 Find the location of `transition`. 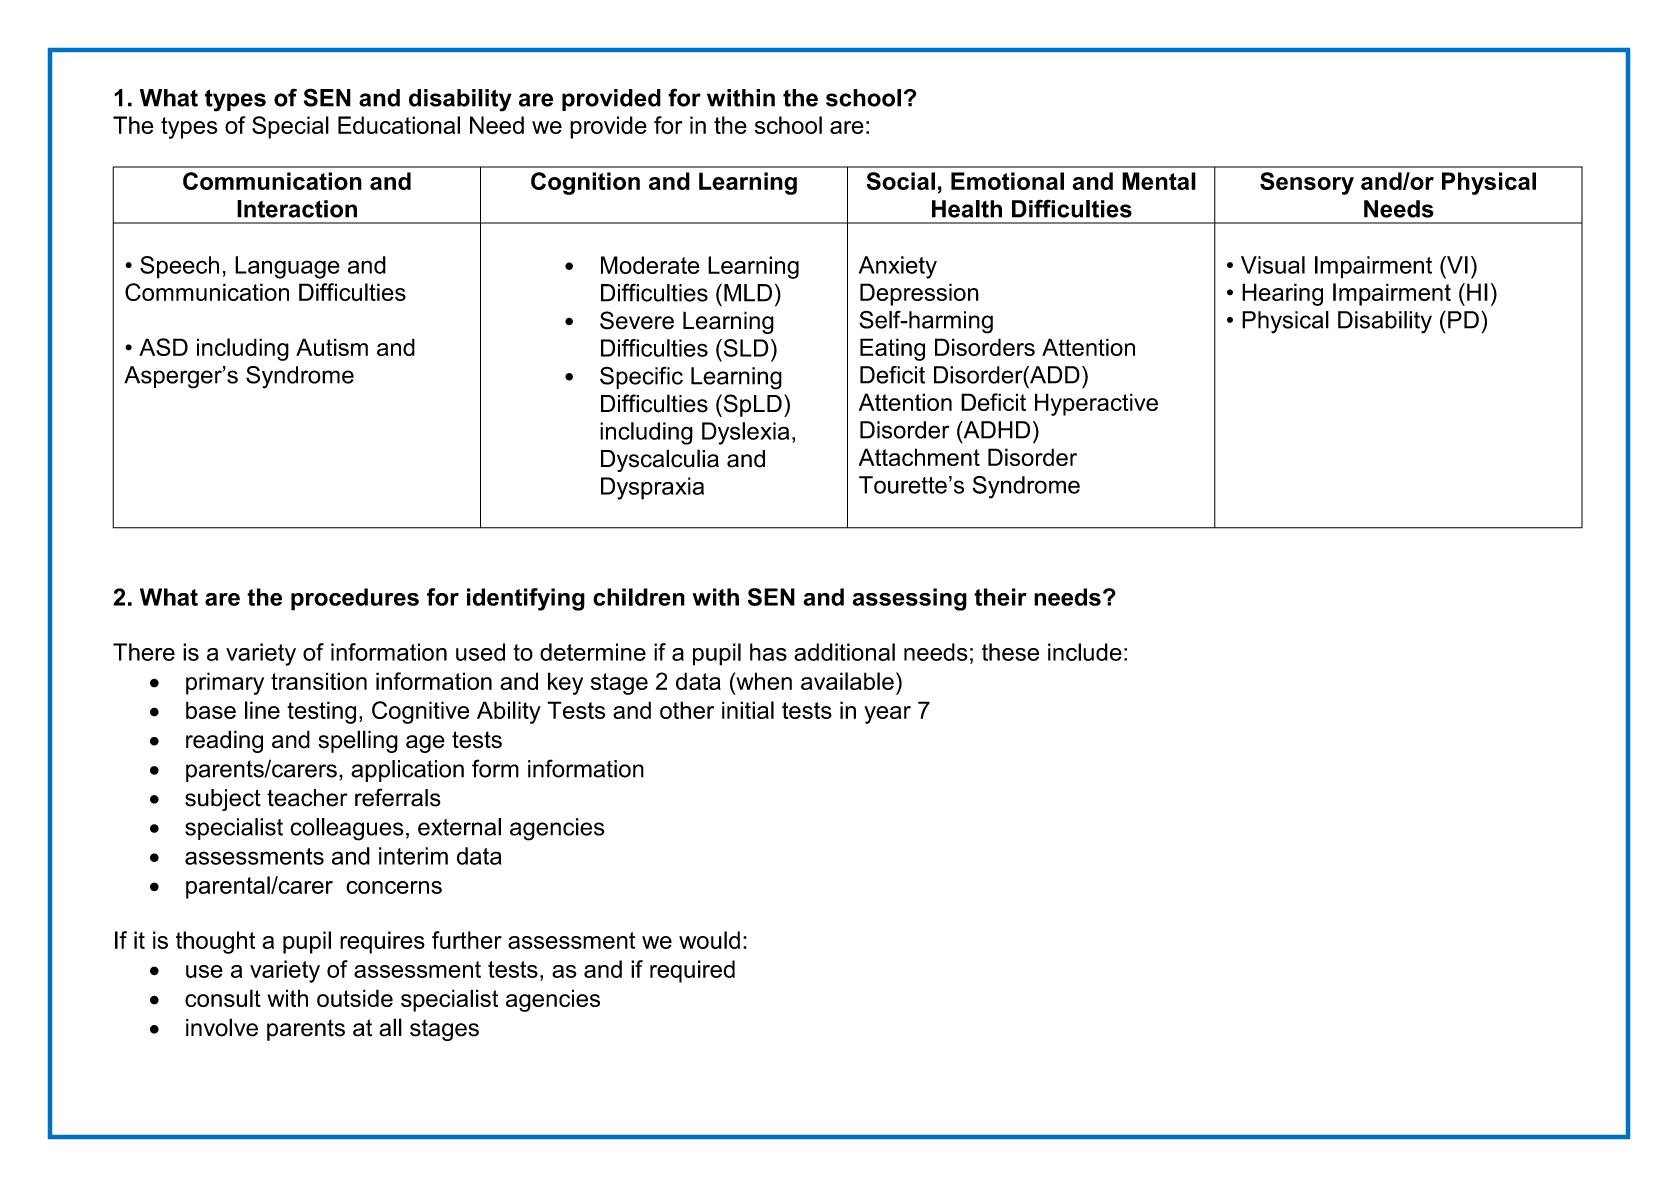

transition is located at coordinates (319, 681).
